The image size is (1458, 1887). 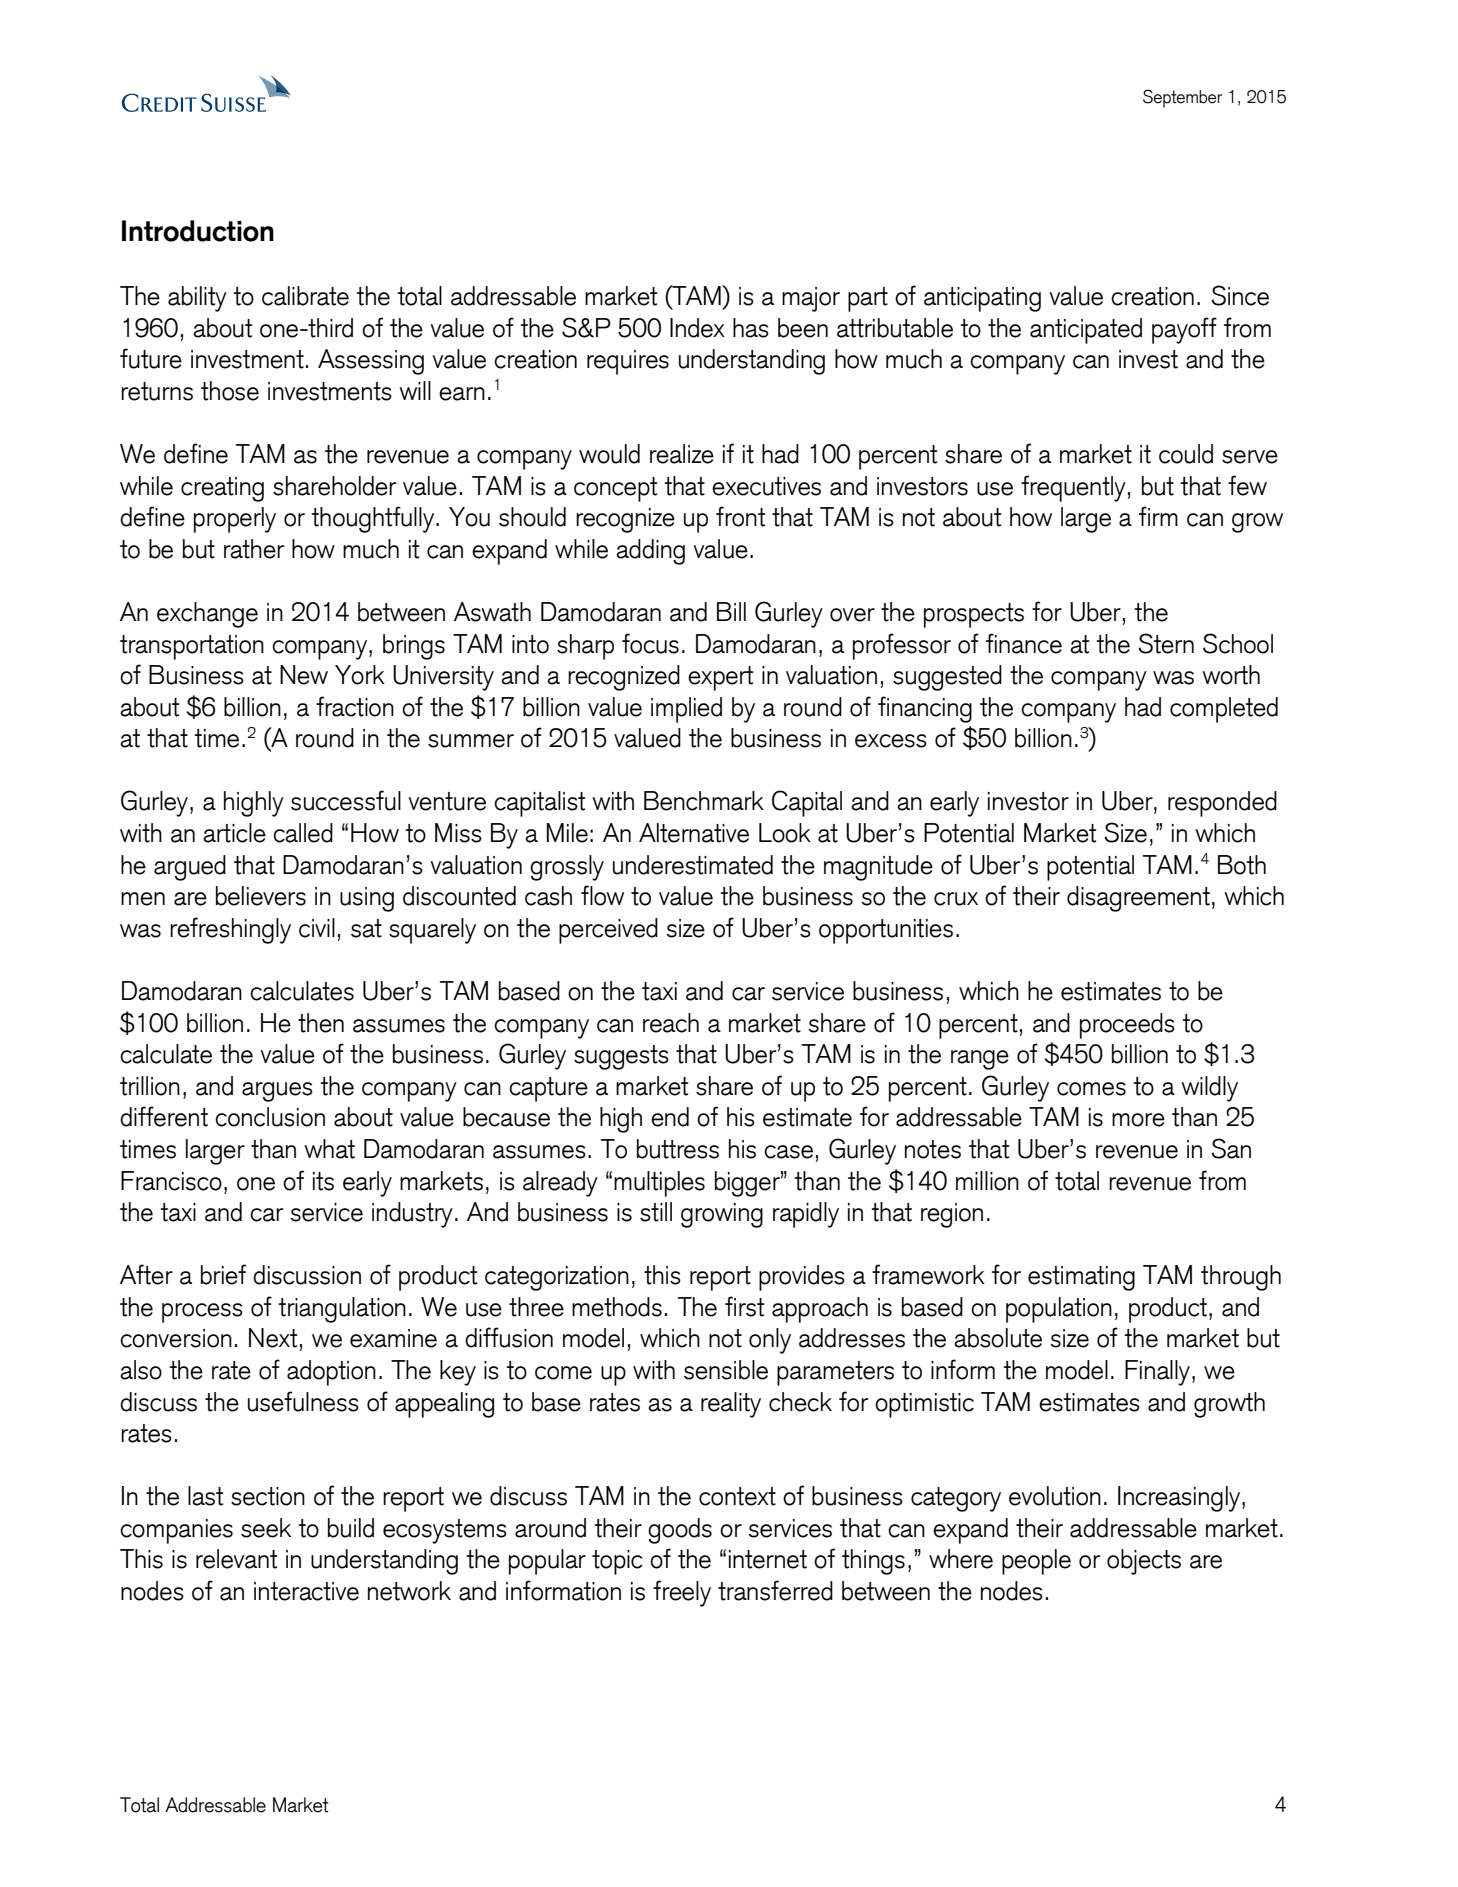 I want to click on seek, so click(x=266, y=1528).
